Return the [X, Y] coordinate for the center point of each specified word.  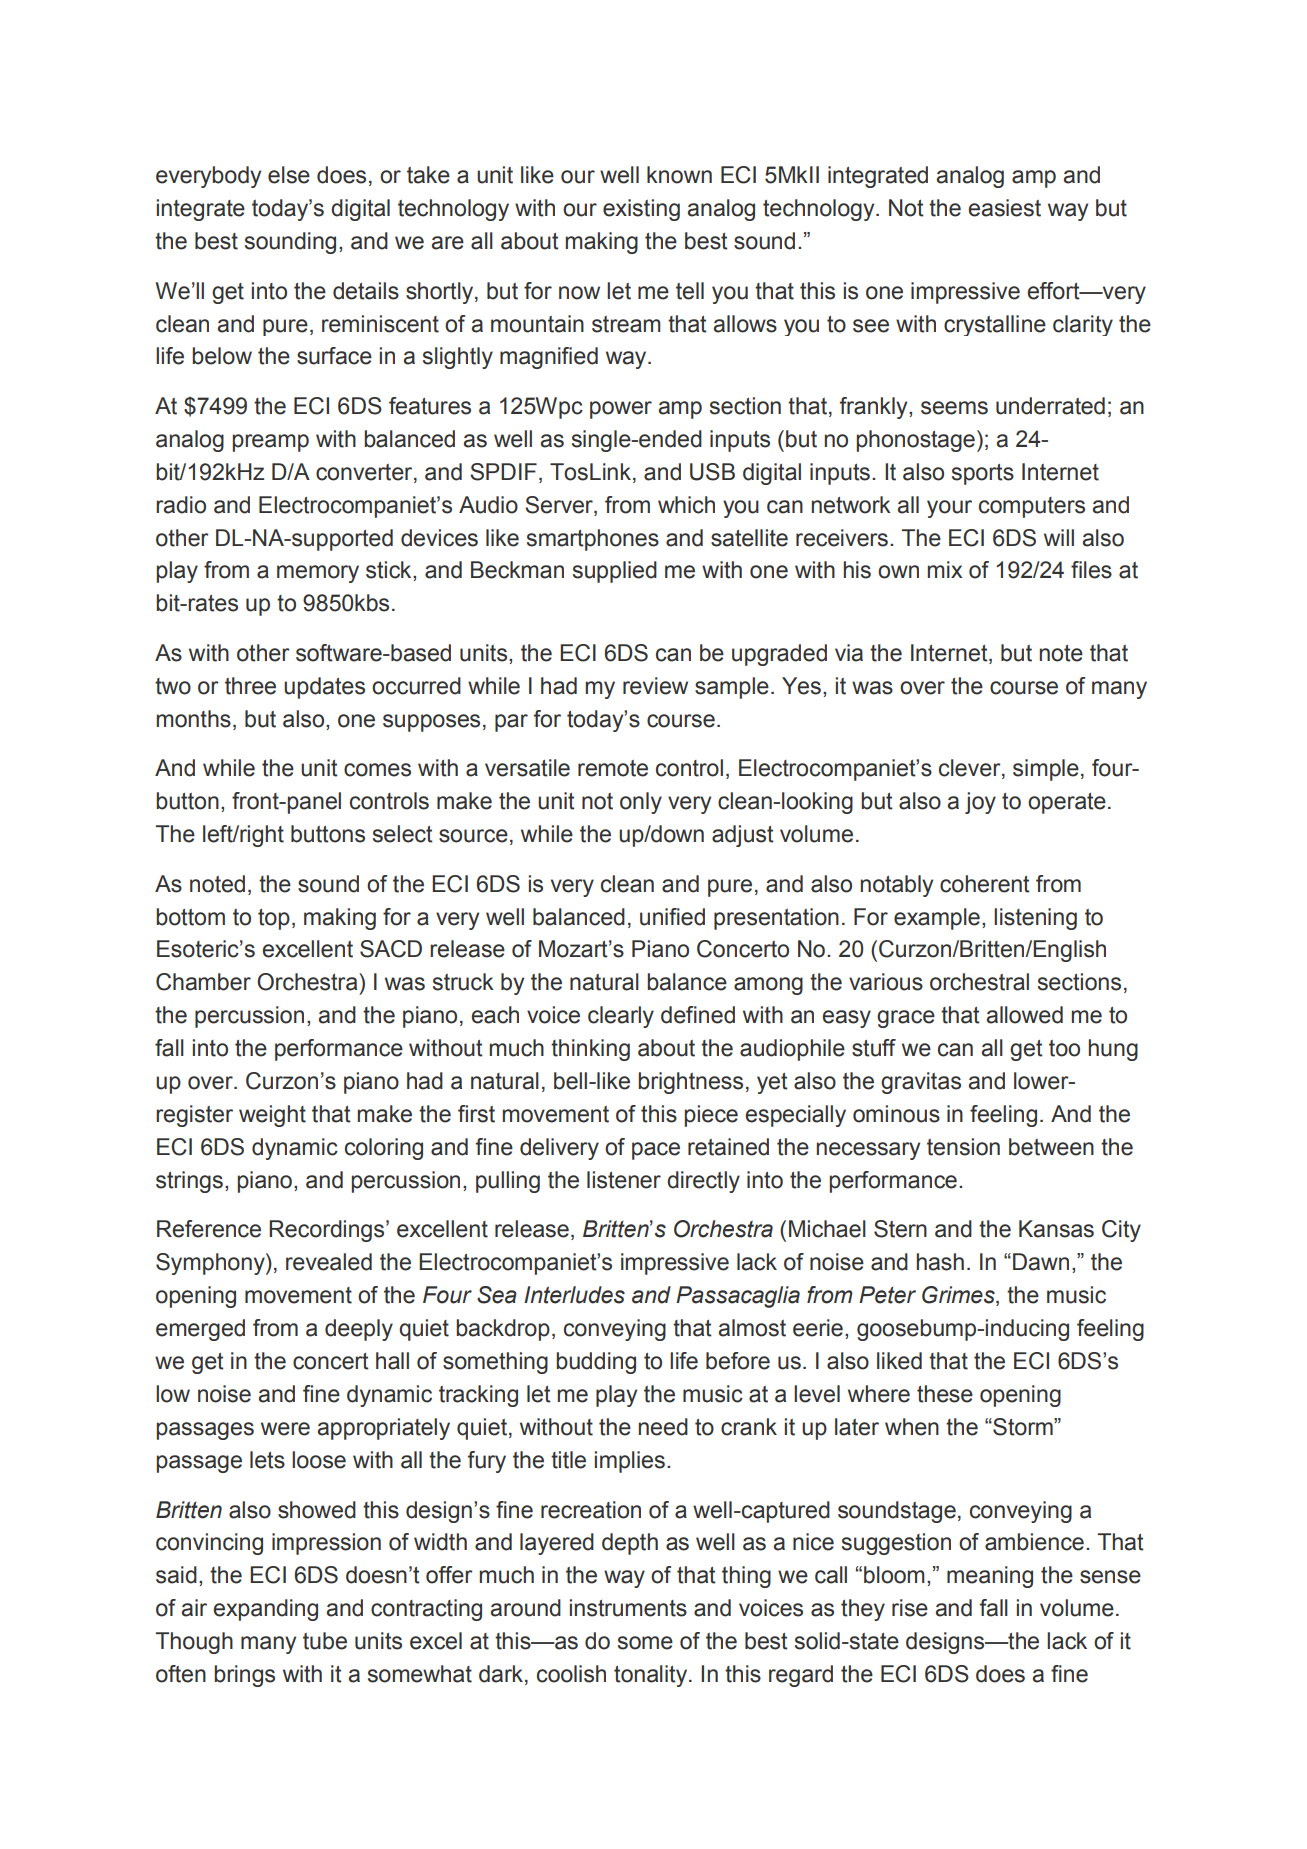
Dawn [1041, 1262]
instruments [628, 1608]
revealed [329, 1262]
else [289, 175]
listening [1035, 919]
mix [945, 569]
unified [672, 917]
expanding [265, 1610]
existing [641, 210]
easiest [1004, 208]
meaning [990, 1577]
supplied [615, 572]
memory [318, 574]
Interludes [574, 1295]
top [274, 919]
